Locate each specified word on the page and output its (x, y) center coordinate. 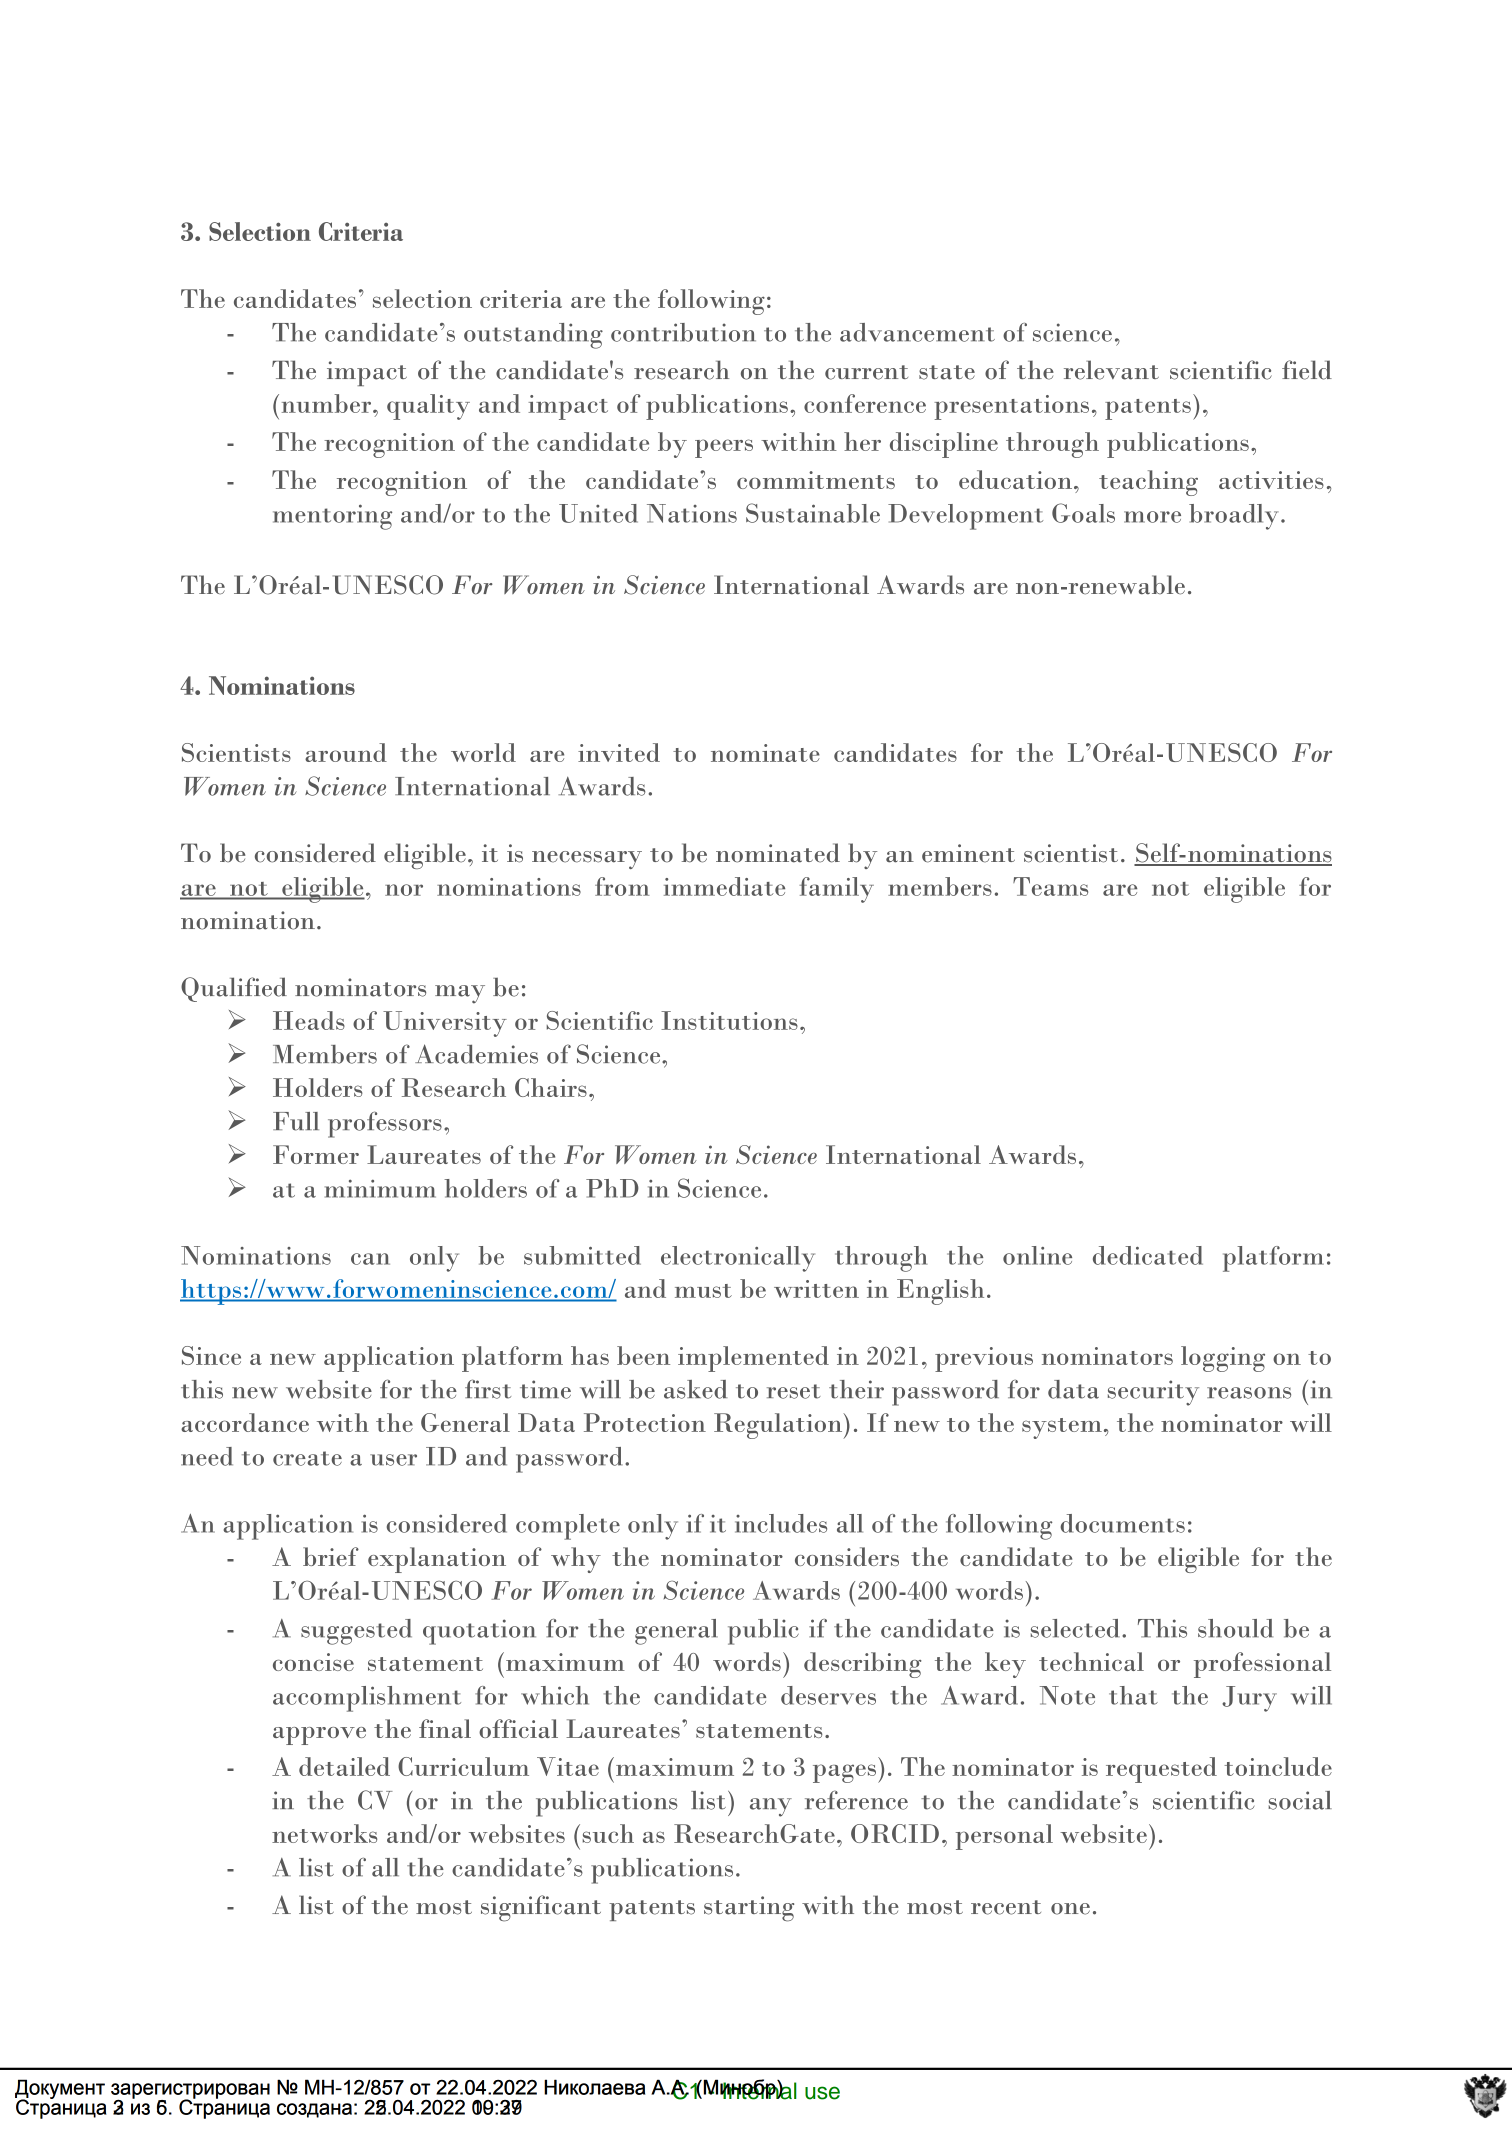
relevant (1111, 370)
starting (749, 1909)
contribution (683, 332)
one (1070, 1909)
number (328, 403)
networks (324, 1833)
